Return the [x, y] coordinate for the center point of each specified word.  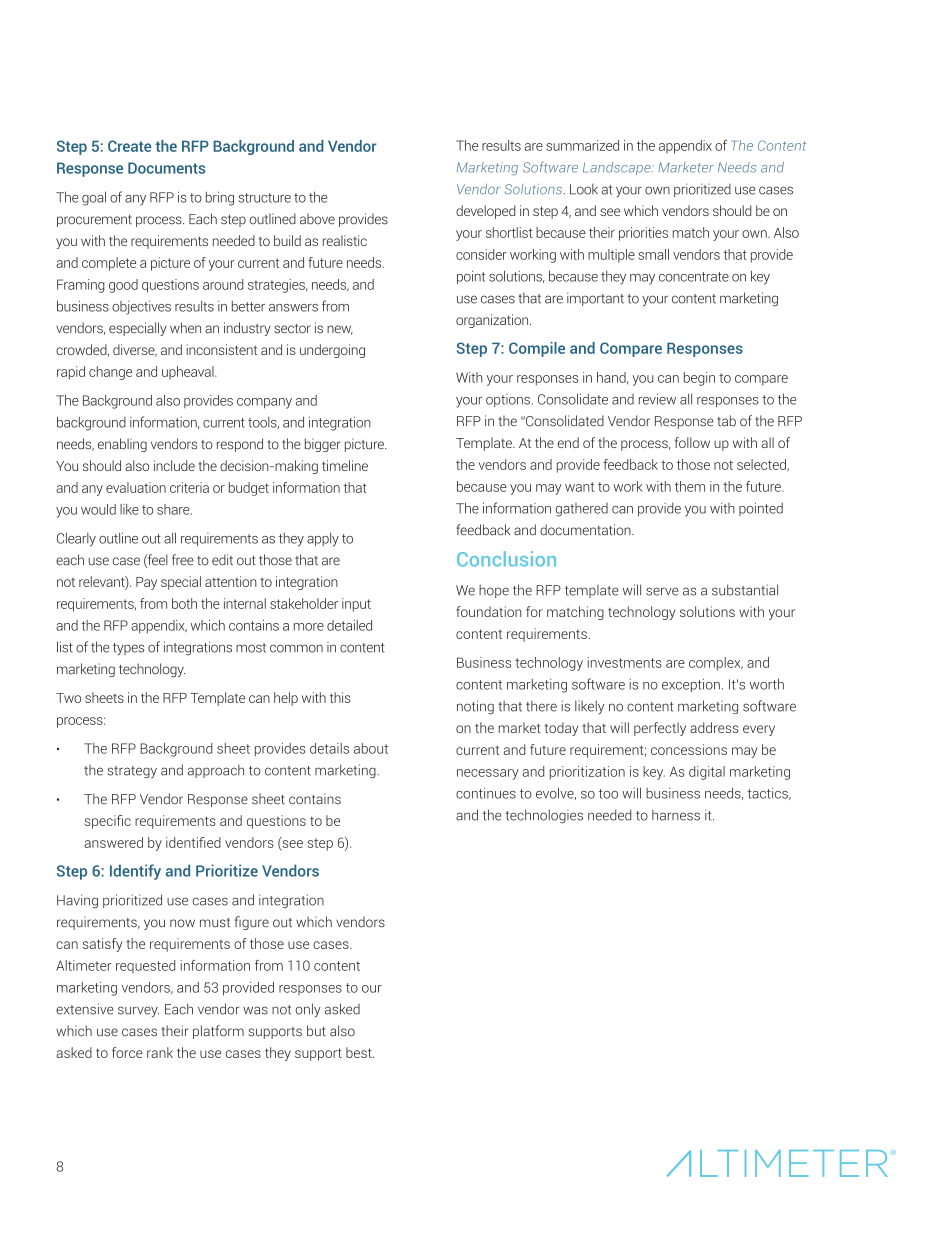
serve [662, 591]
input [356, 605]
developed [485, 212]
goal [94, 198]
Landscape [618, 168]
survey [138, 1011]
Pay [146, 583]
